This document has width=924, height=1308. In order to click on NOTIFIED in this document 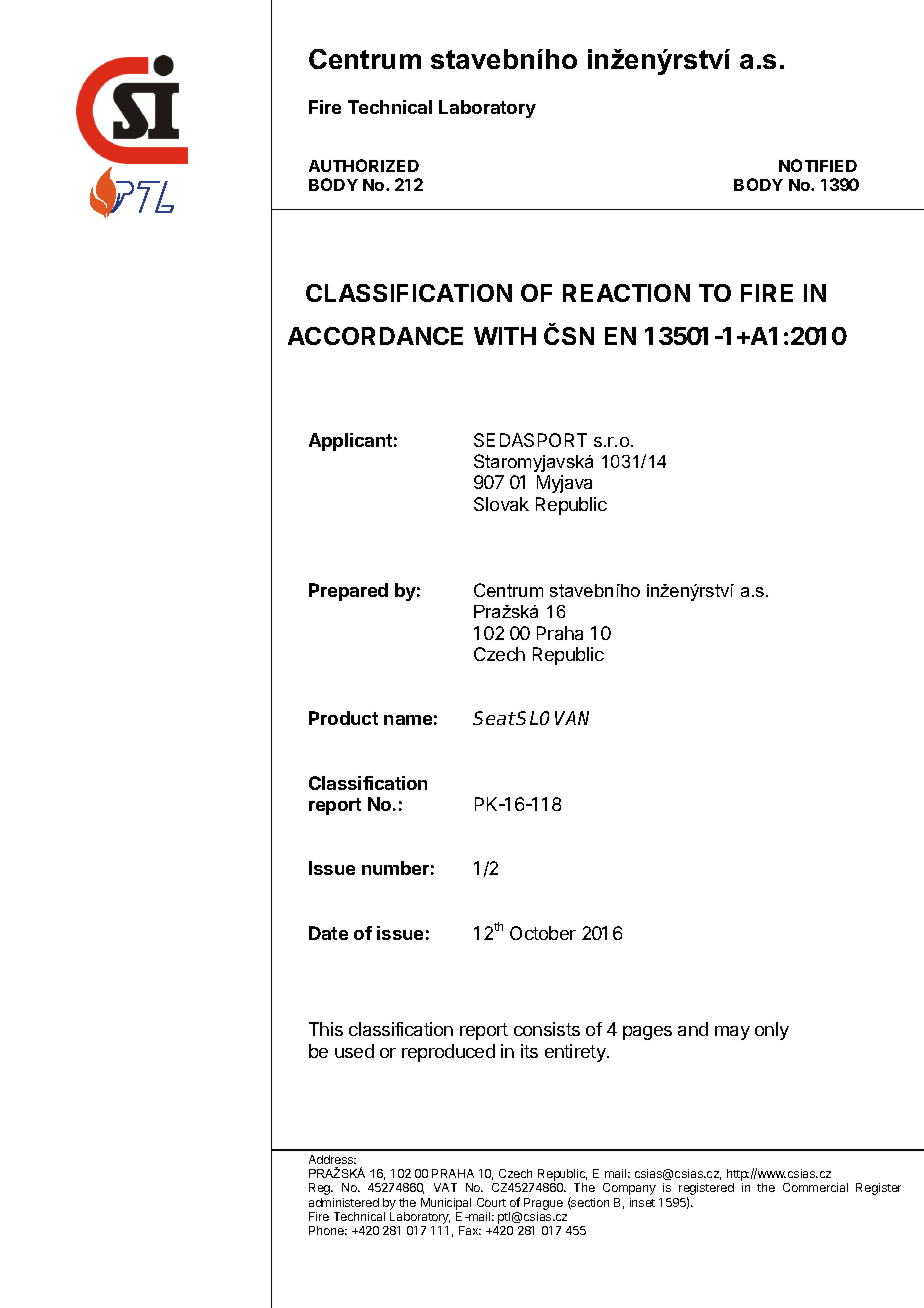, I will do `click(818, 165)`.
